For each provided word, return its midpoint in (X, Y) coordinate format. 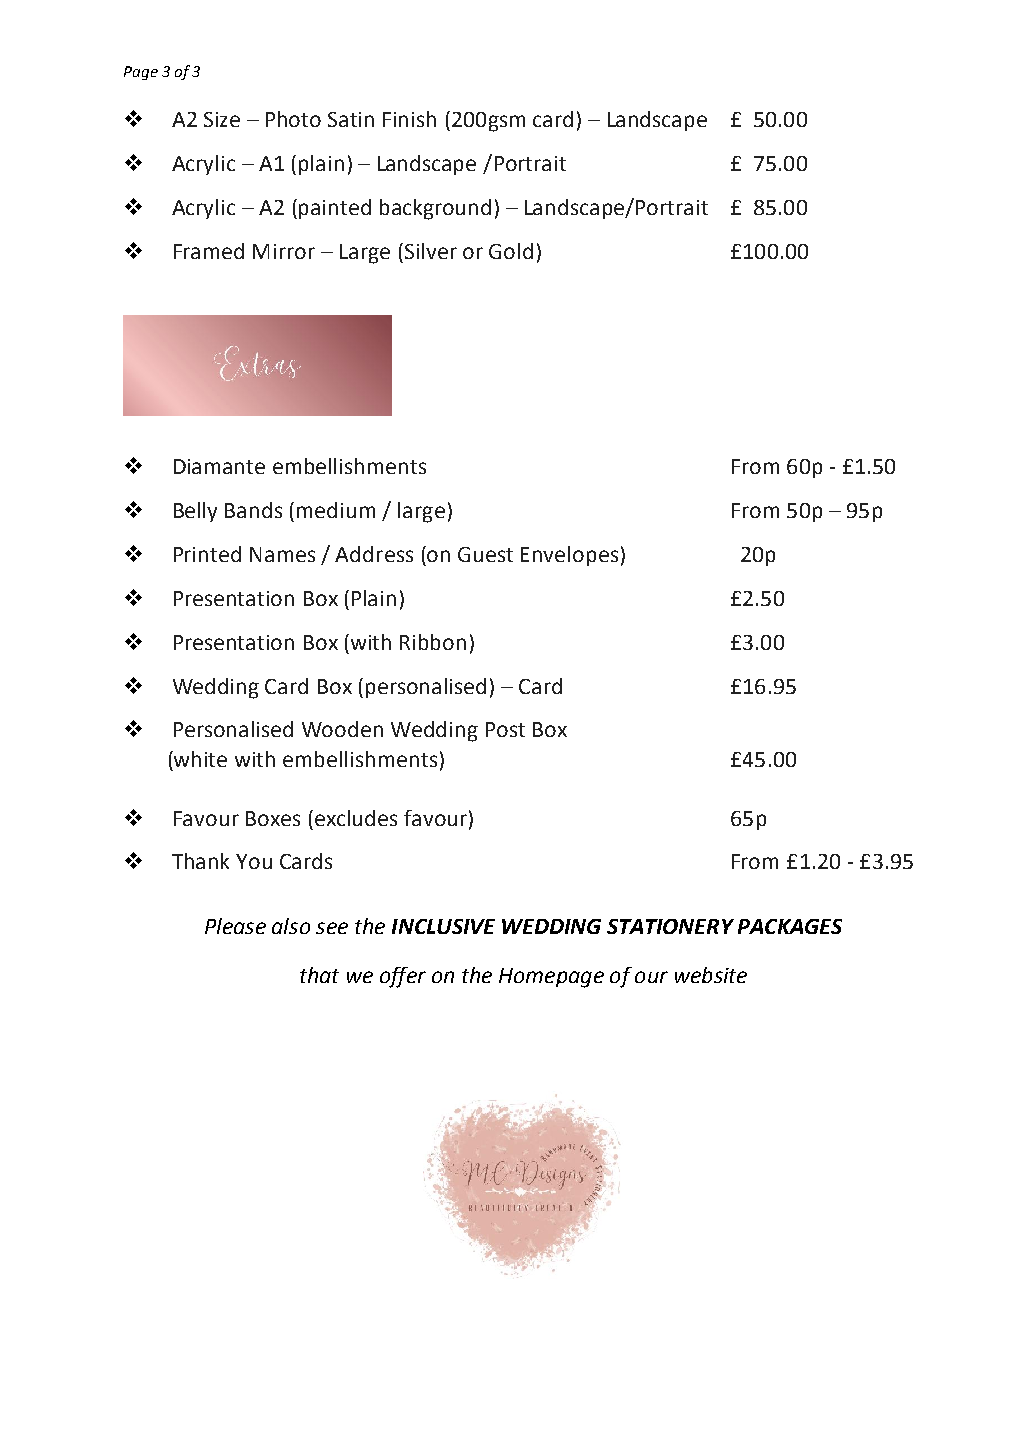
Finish (409, 119)
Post (505, 729)
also (291, 926)
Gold (511, 251)
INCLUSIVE (443, 926)
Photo (293, 119)
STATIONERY (670, 926)
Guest (485, 554)
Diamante (219, 466)
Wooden (342, 729)
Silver (429, 251)
